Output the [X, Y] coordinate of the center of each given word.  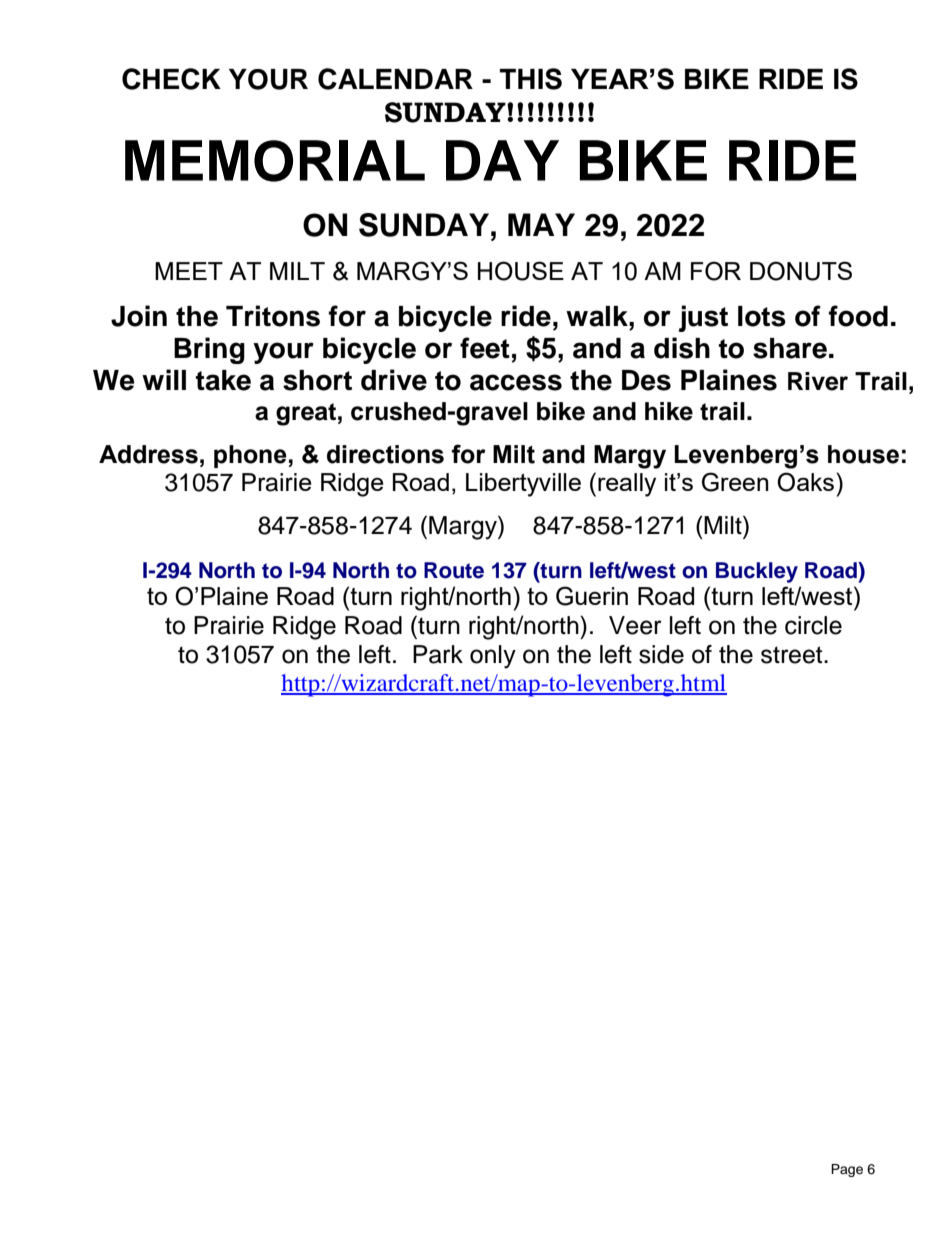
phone [250, 456]
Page [847, 1170]
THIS [531, 79]
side [661, 654]
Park [438, 654]
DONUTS [801, 271]
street [793, 655]
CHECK [171, 79]
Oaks [807, 482]
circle [813, 625]
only [493, 657]
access [516, 382]
